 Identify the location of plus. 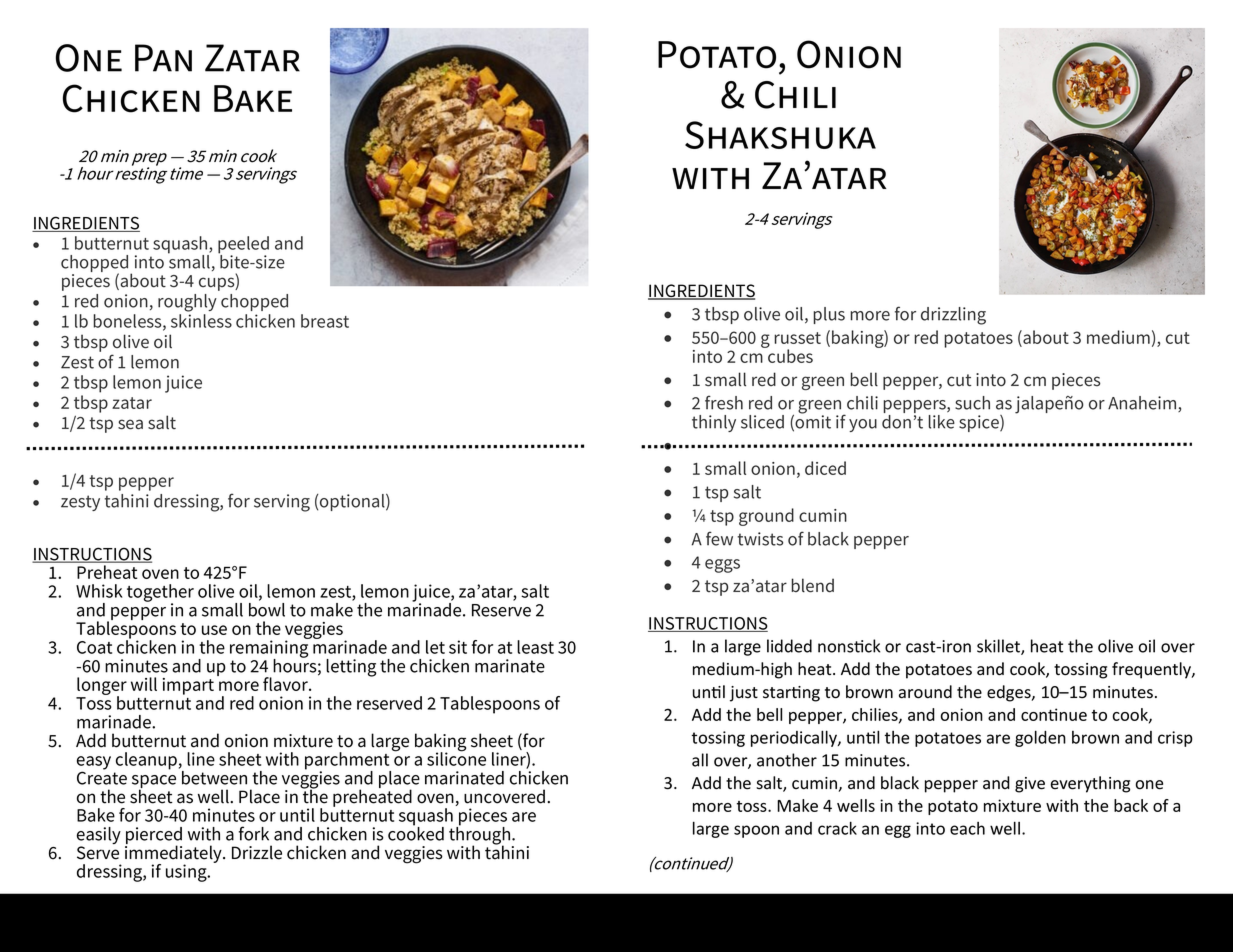
(829, 315).
